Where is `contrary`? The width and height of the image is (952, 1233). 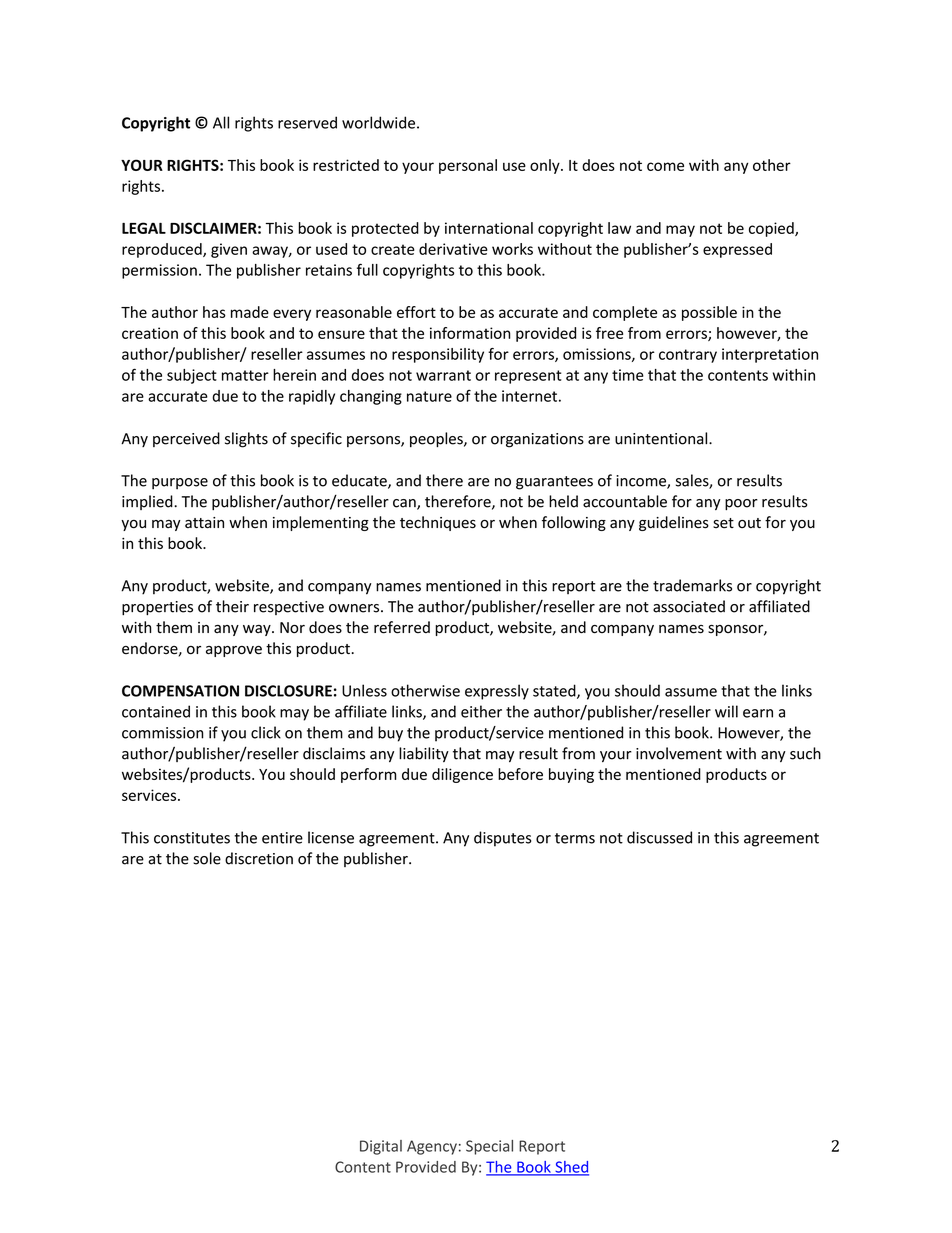
contrary is located at coordinates (688, 356).
